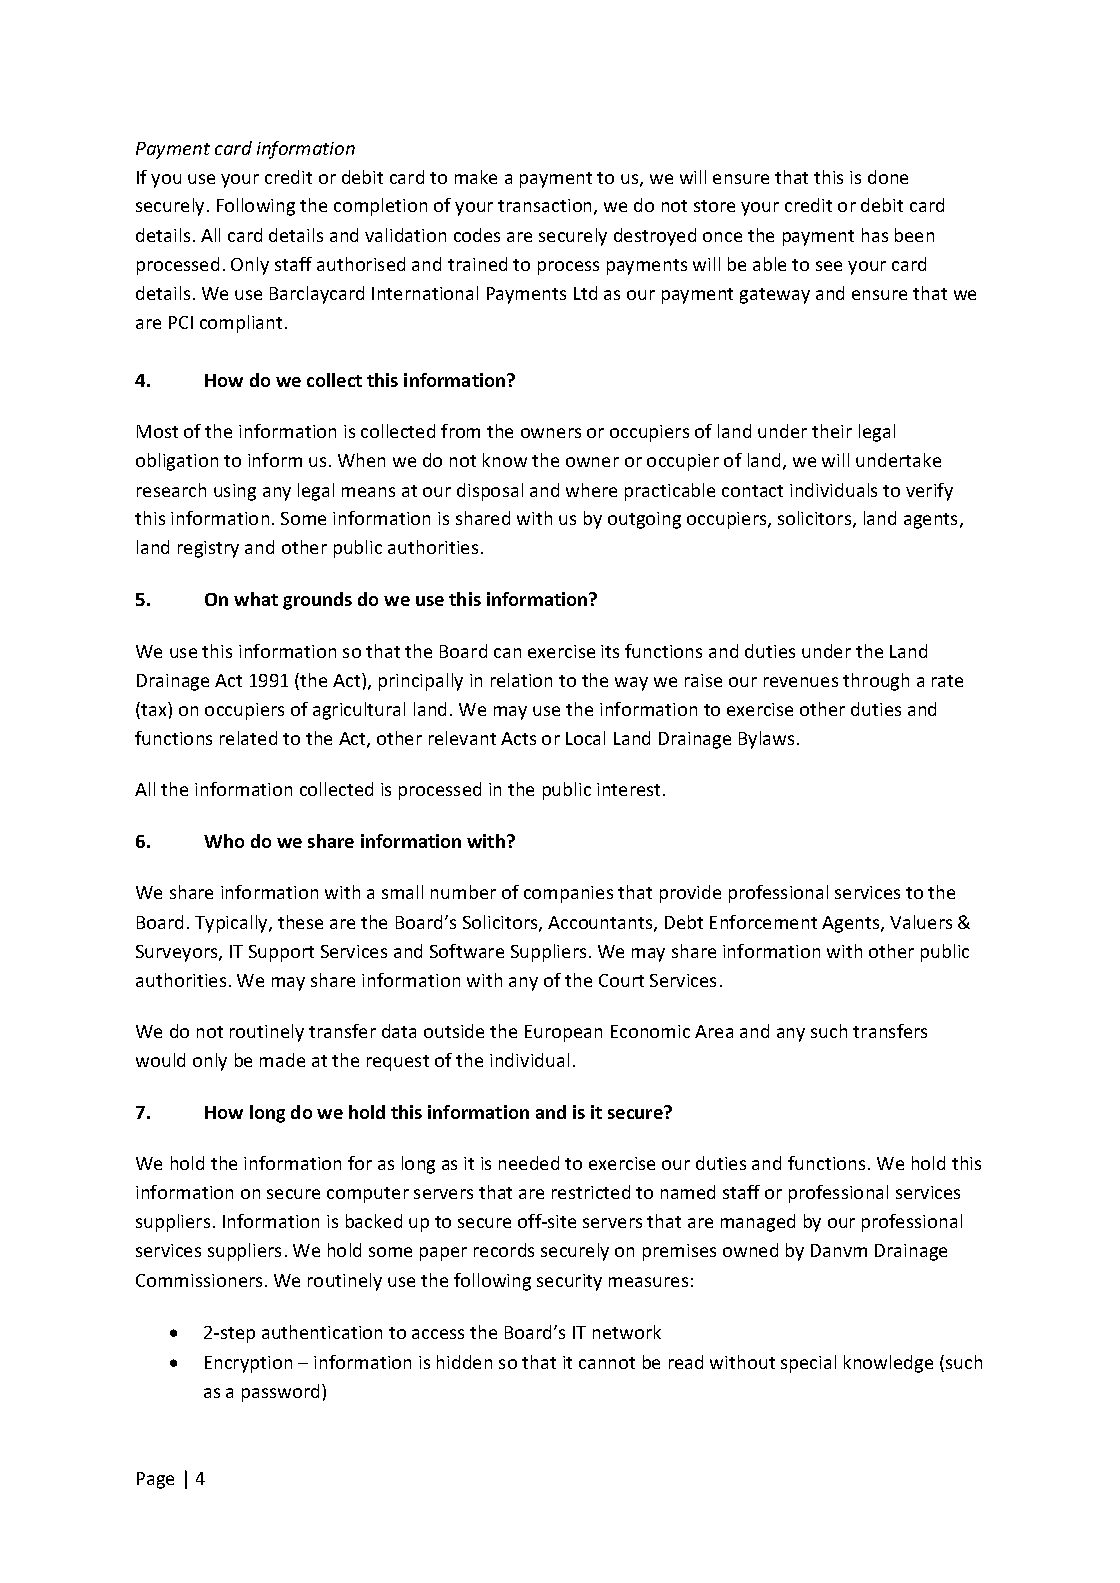 The image size is (1120, 1583). I want to click on through, so click(876, 682).
